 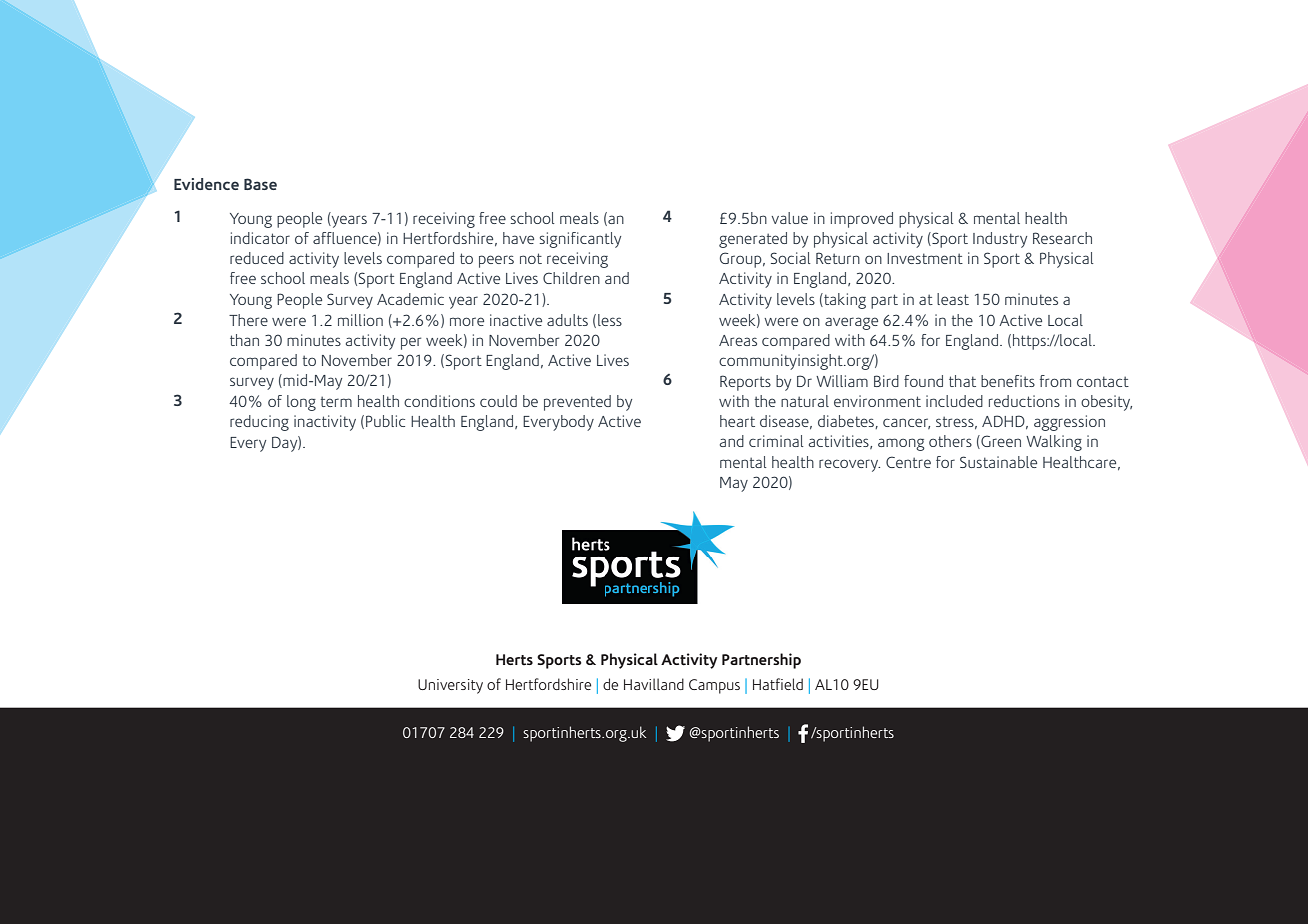 I want to click on value, so click(x=790, y=218).
